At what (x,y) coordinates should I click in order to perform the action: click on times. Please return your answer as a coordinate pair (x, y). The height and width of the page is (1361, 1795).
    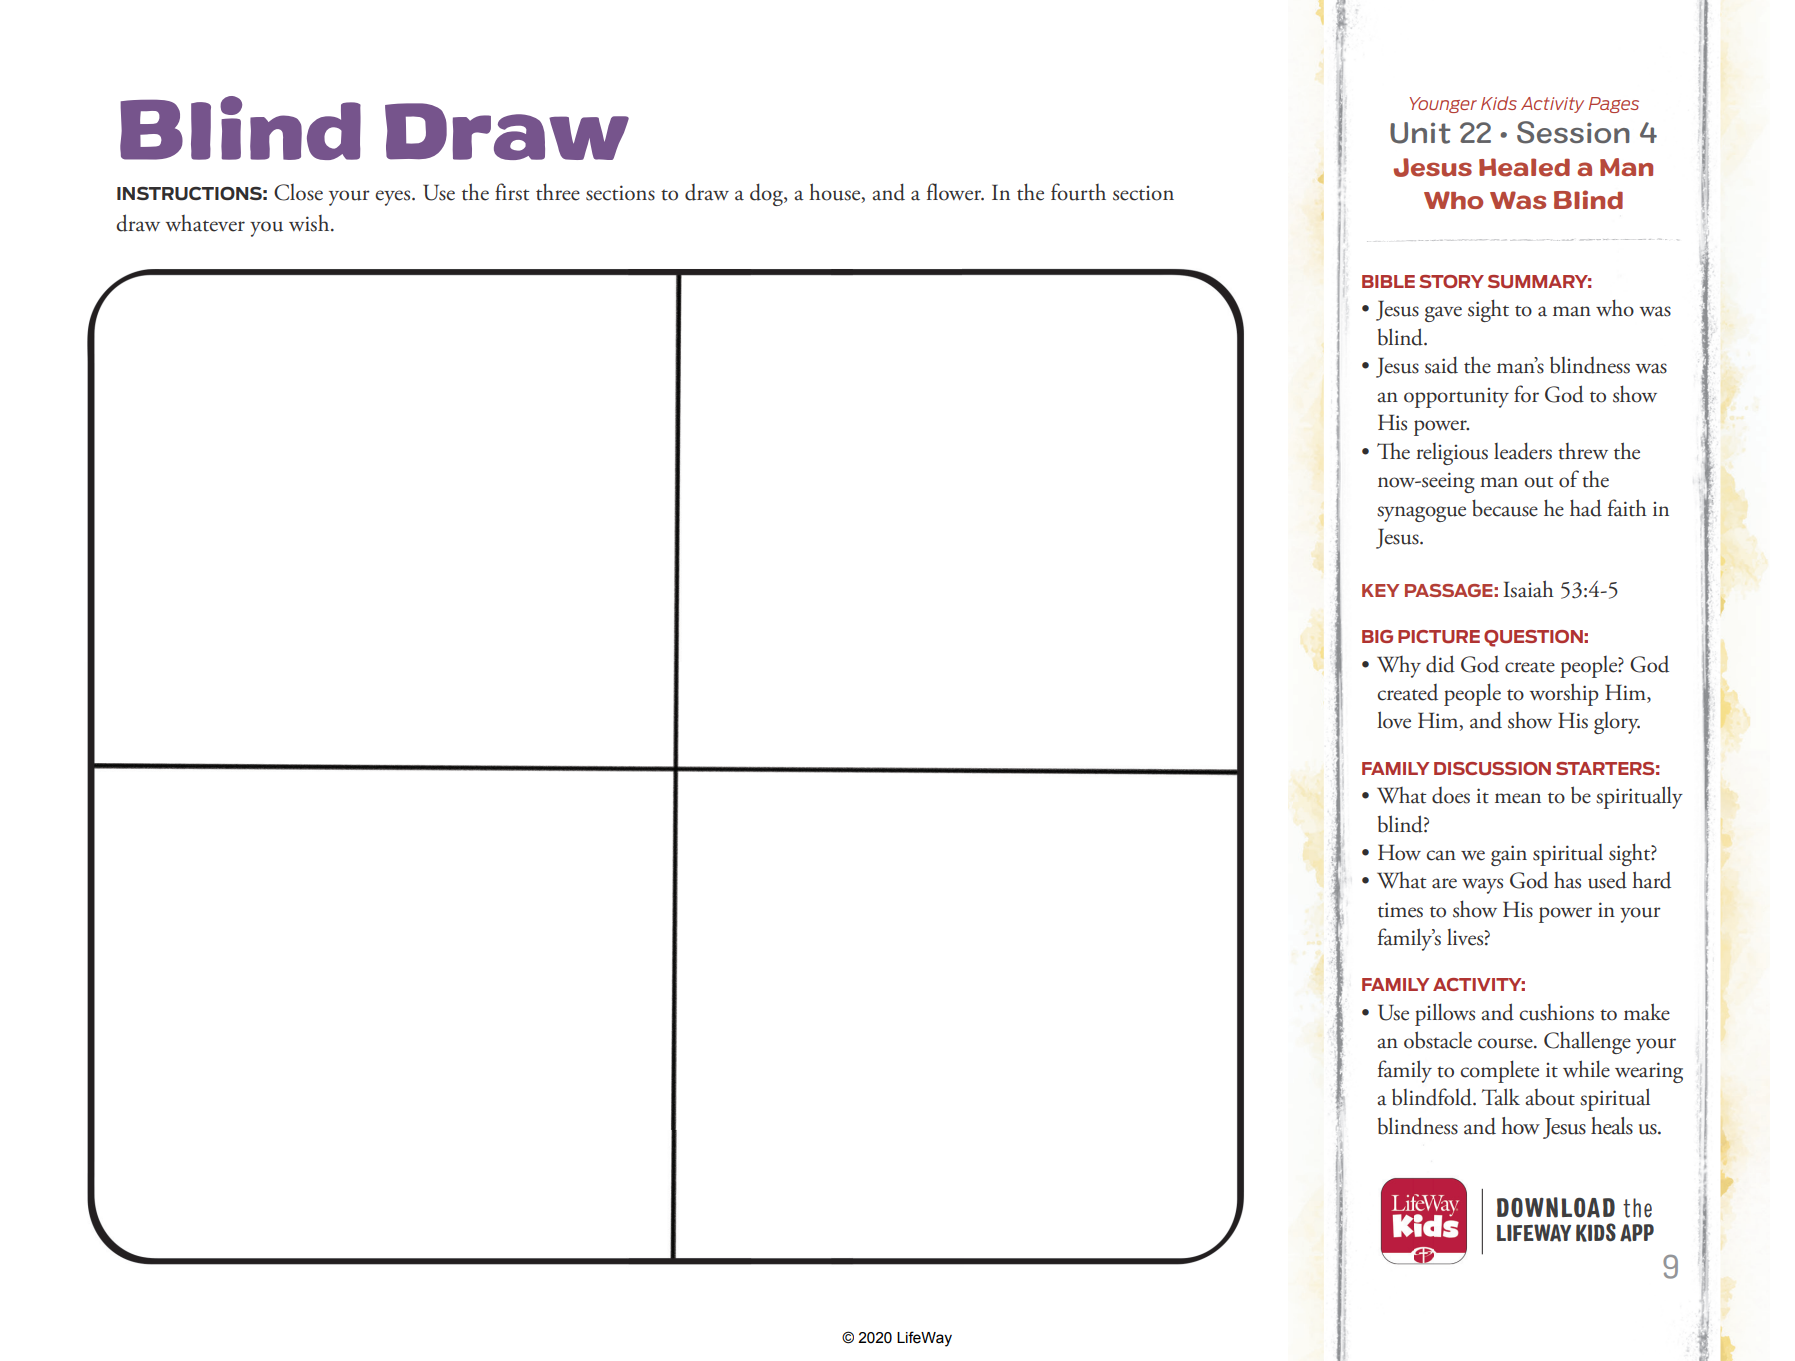
    Looking at the image, I should click on (1400, 910).
